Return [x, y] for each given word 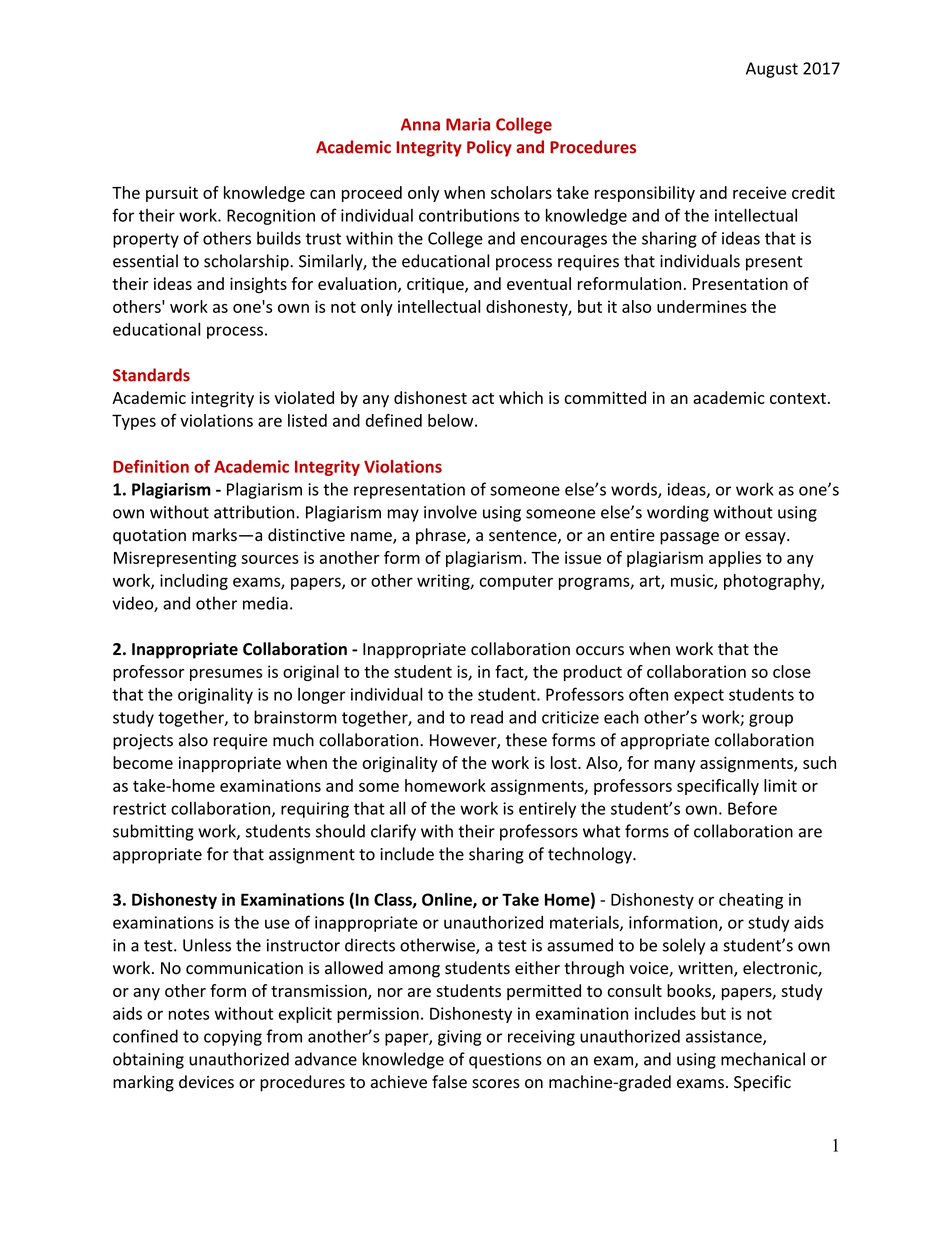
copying [233, 1038]
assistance [725, 1037]
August [772, 70]
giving [460, 1038]
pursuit [172, 194]
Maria [468, 124]
